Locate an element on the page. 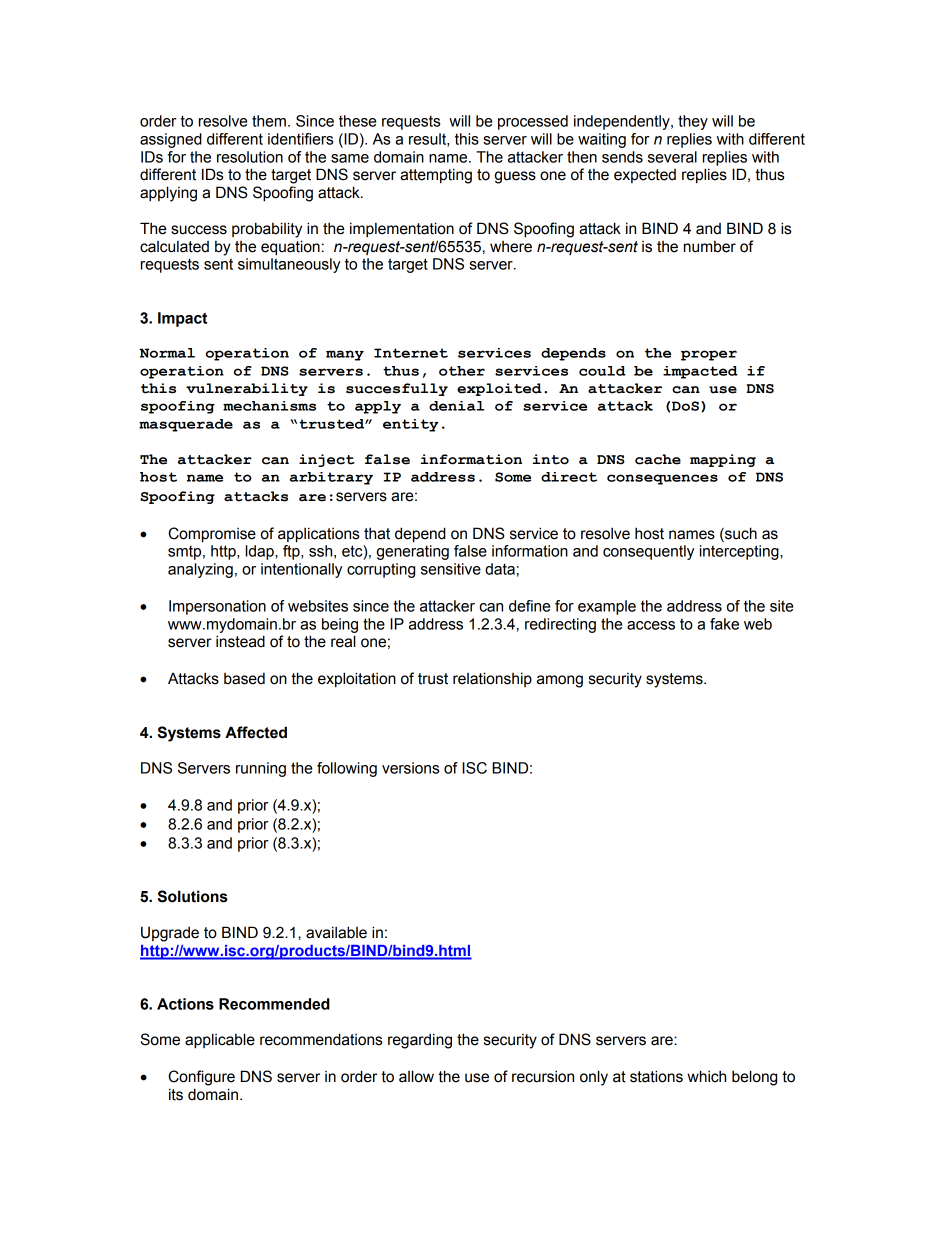  sensitive is located at coordinates (451, 569).
